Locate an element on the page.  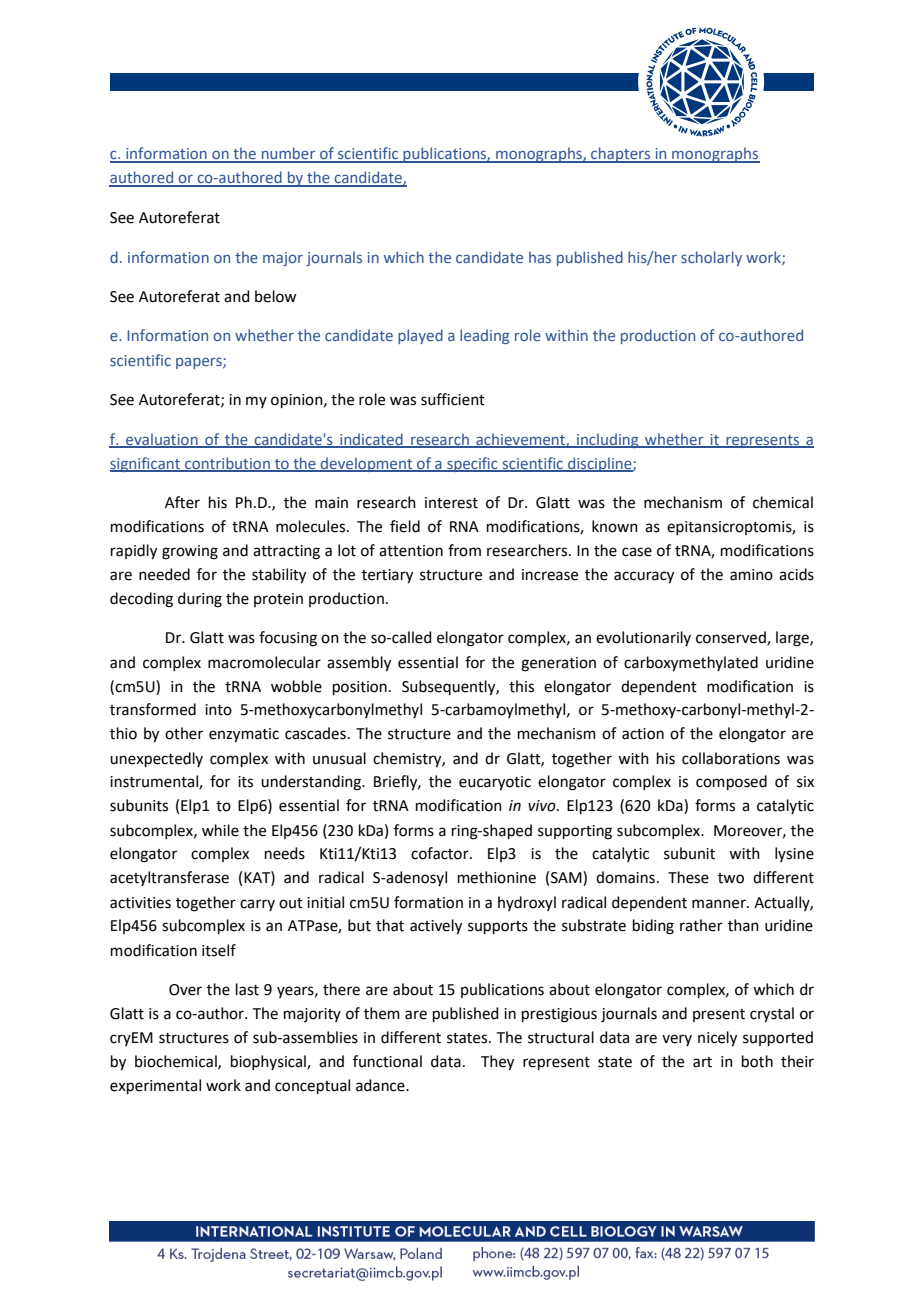
biophysical is located at coordinates (269, 1062).
